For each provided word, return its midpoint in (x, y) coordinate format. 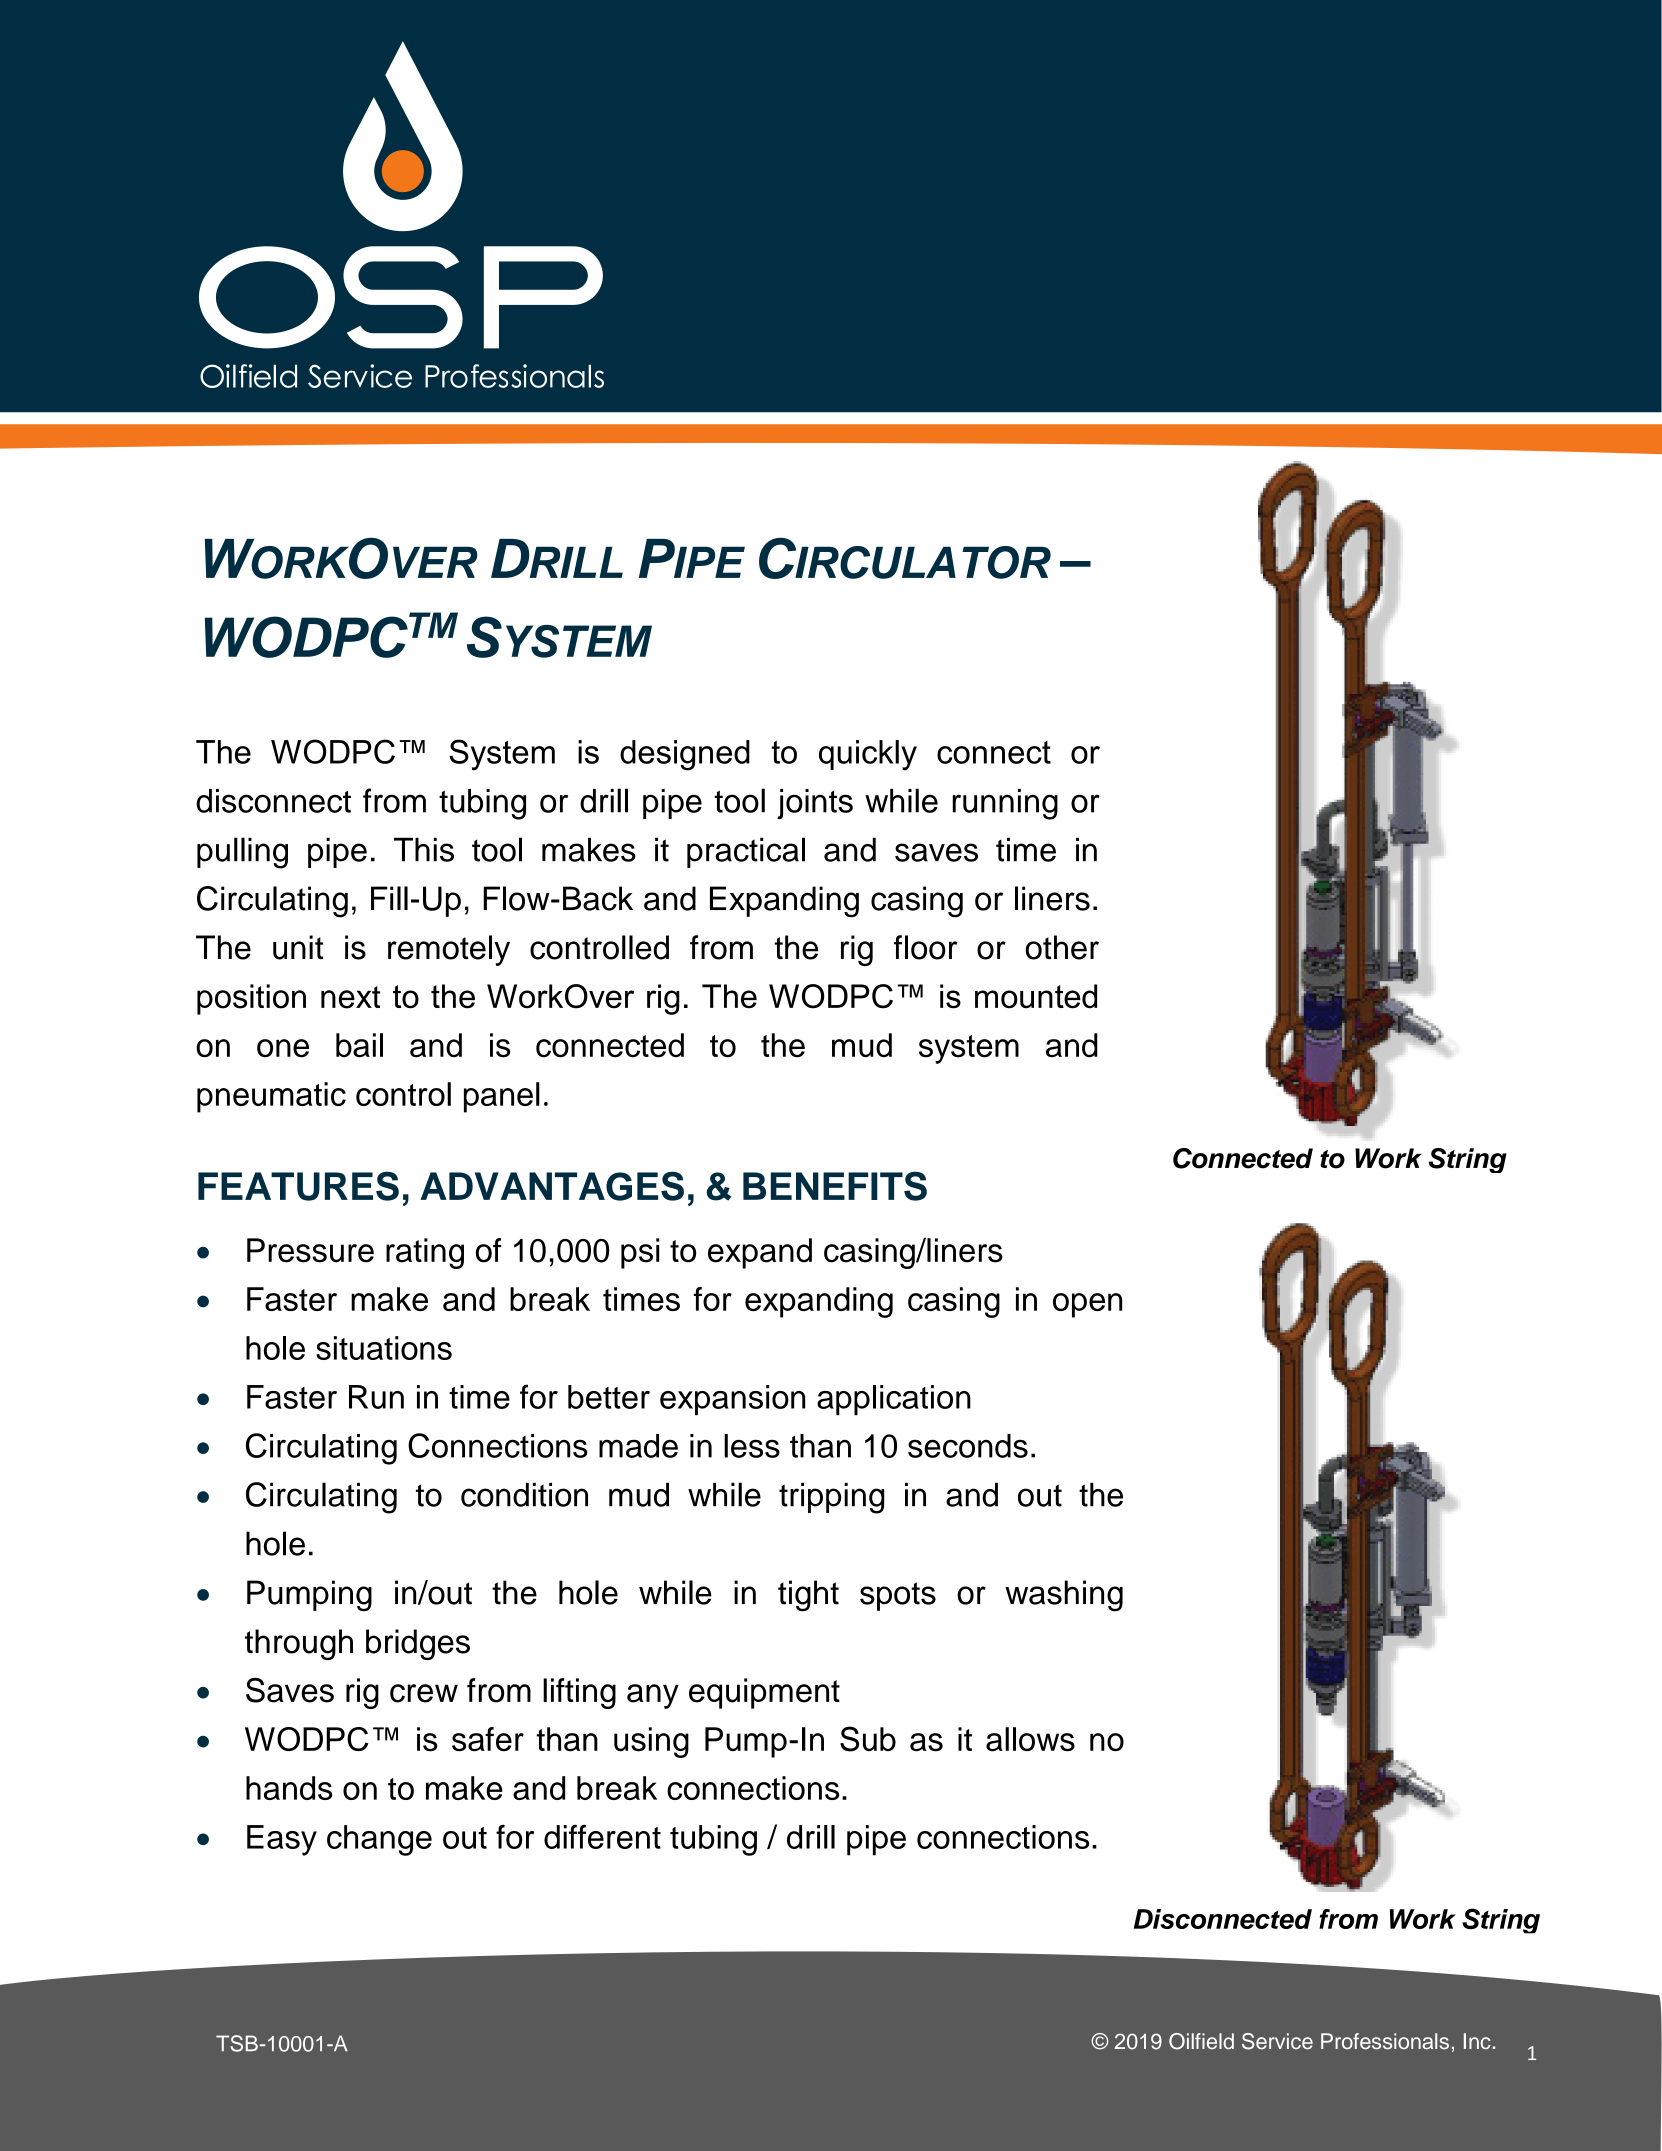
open (1087, 1305)
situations (384, 1348)
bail (359, 1045)
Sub (868, 1739)
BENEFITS (835, 1186)
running (1005, 804)
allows (1030, 1739)
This (424, 849)
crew (424, 1693)
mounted (1036, 996)
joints (815, 804)
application (894, 1400)
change (379, 1840)
